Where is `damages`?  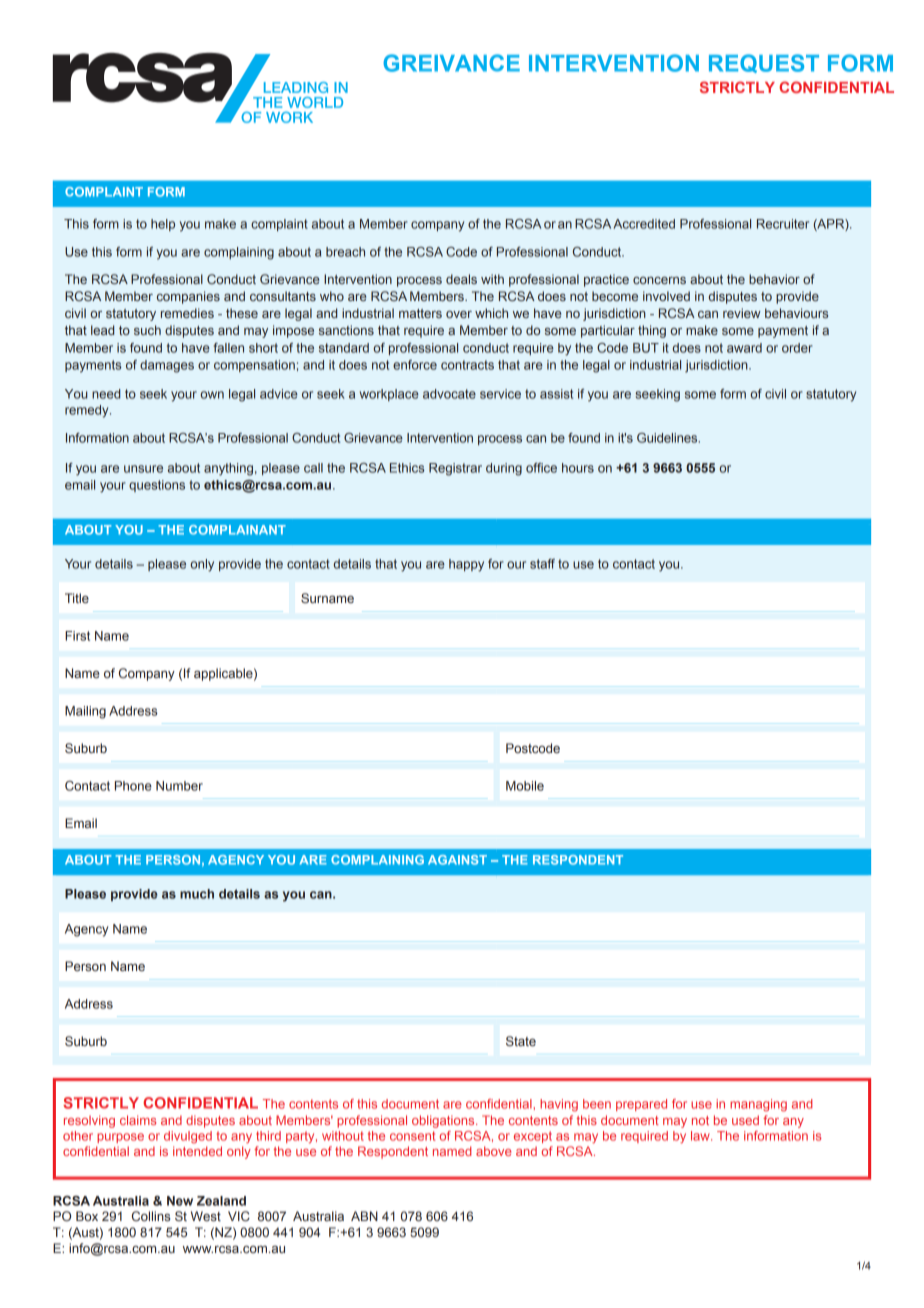
damages is located at coordinates (167, 366).
